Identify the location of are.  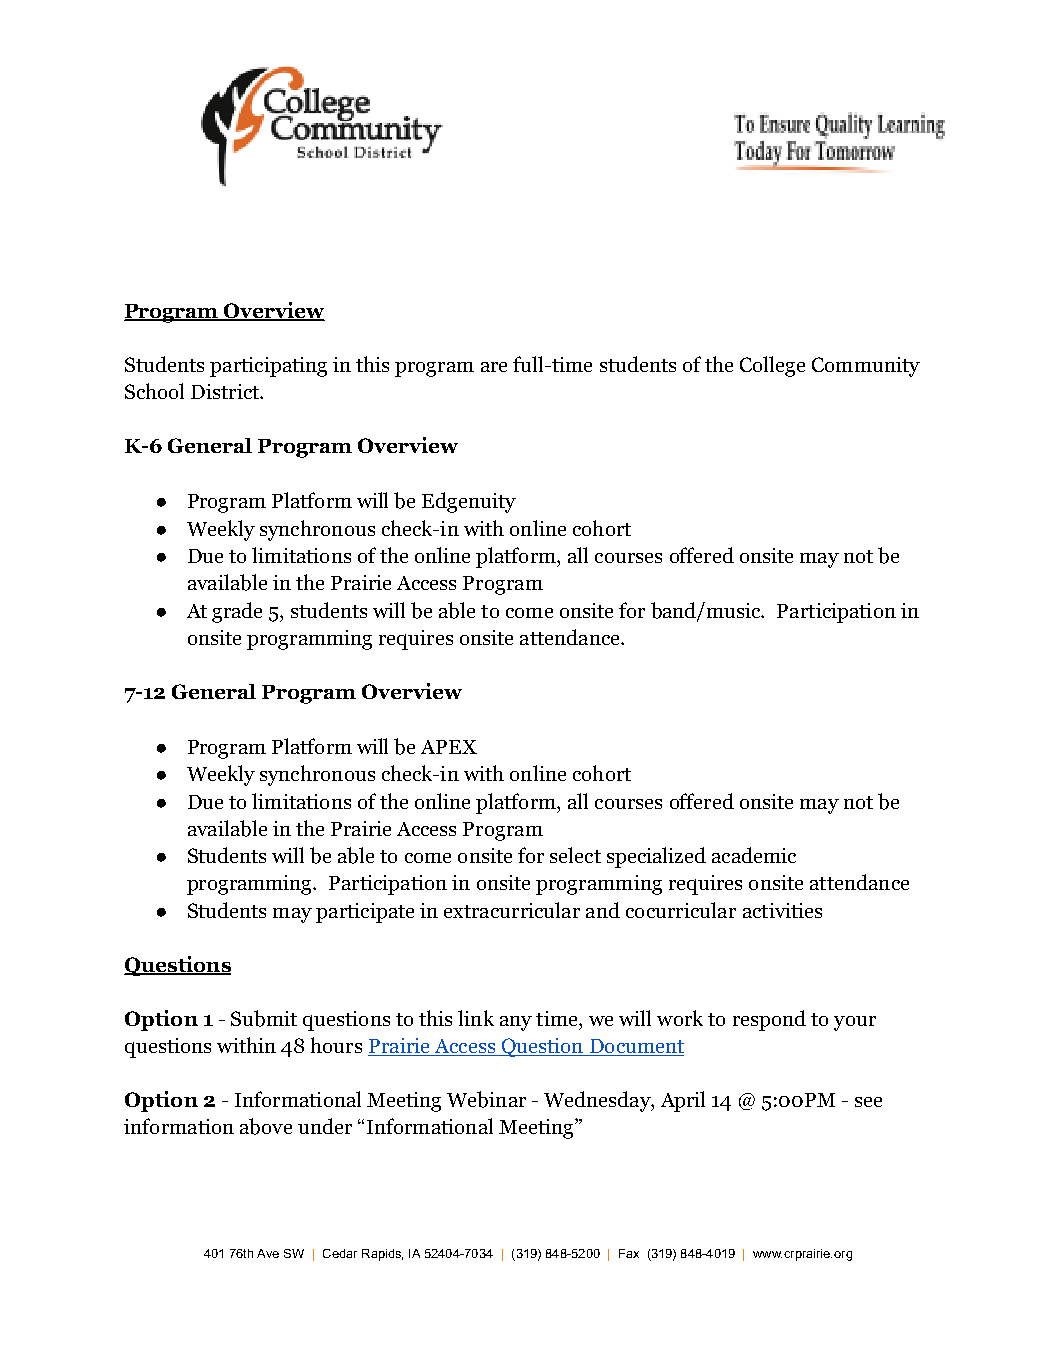
(494, 367).
